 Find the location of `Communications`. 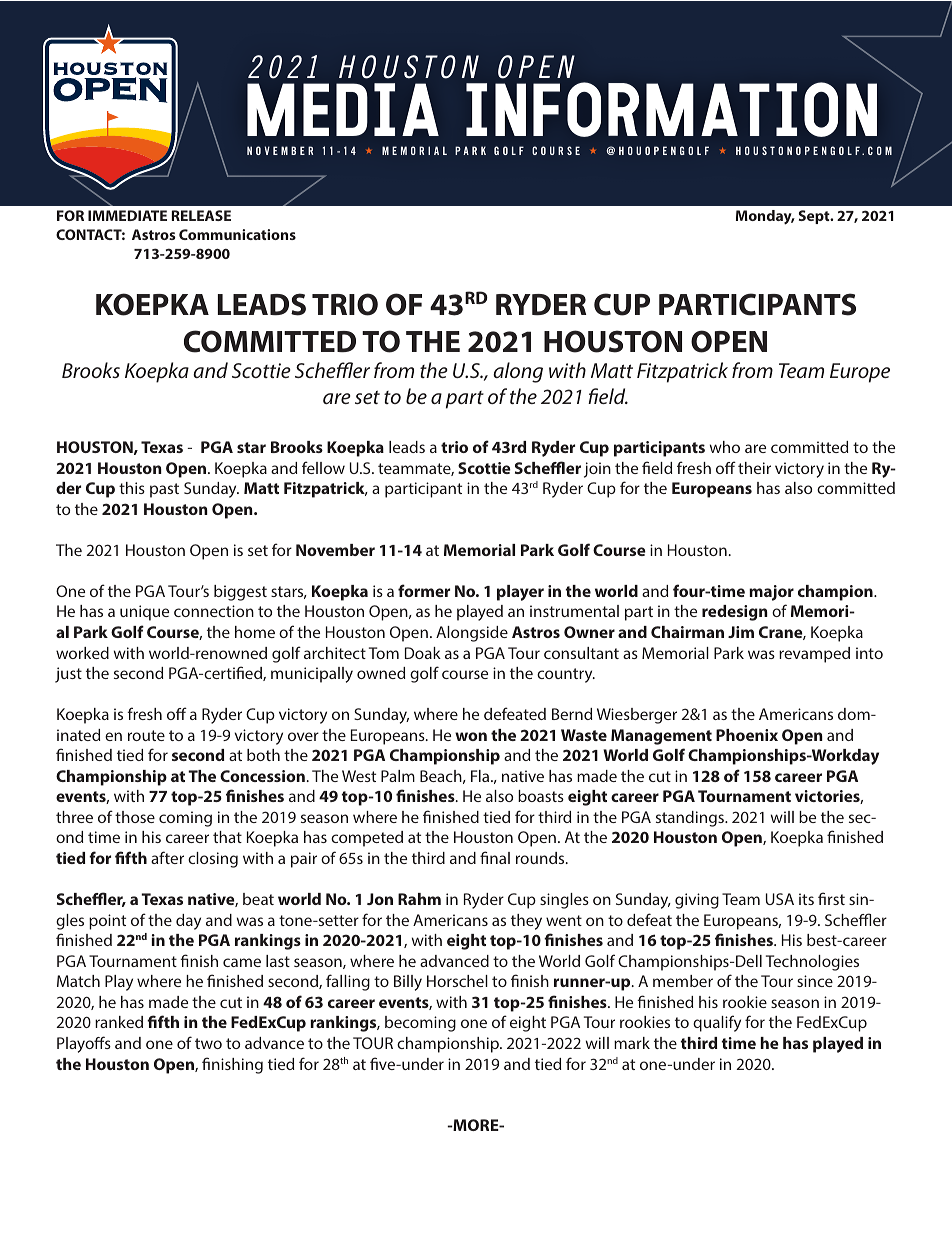

Communications is located at coordinates (237, 234).
